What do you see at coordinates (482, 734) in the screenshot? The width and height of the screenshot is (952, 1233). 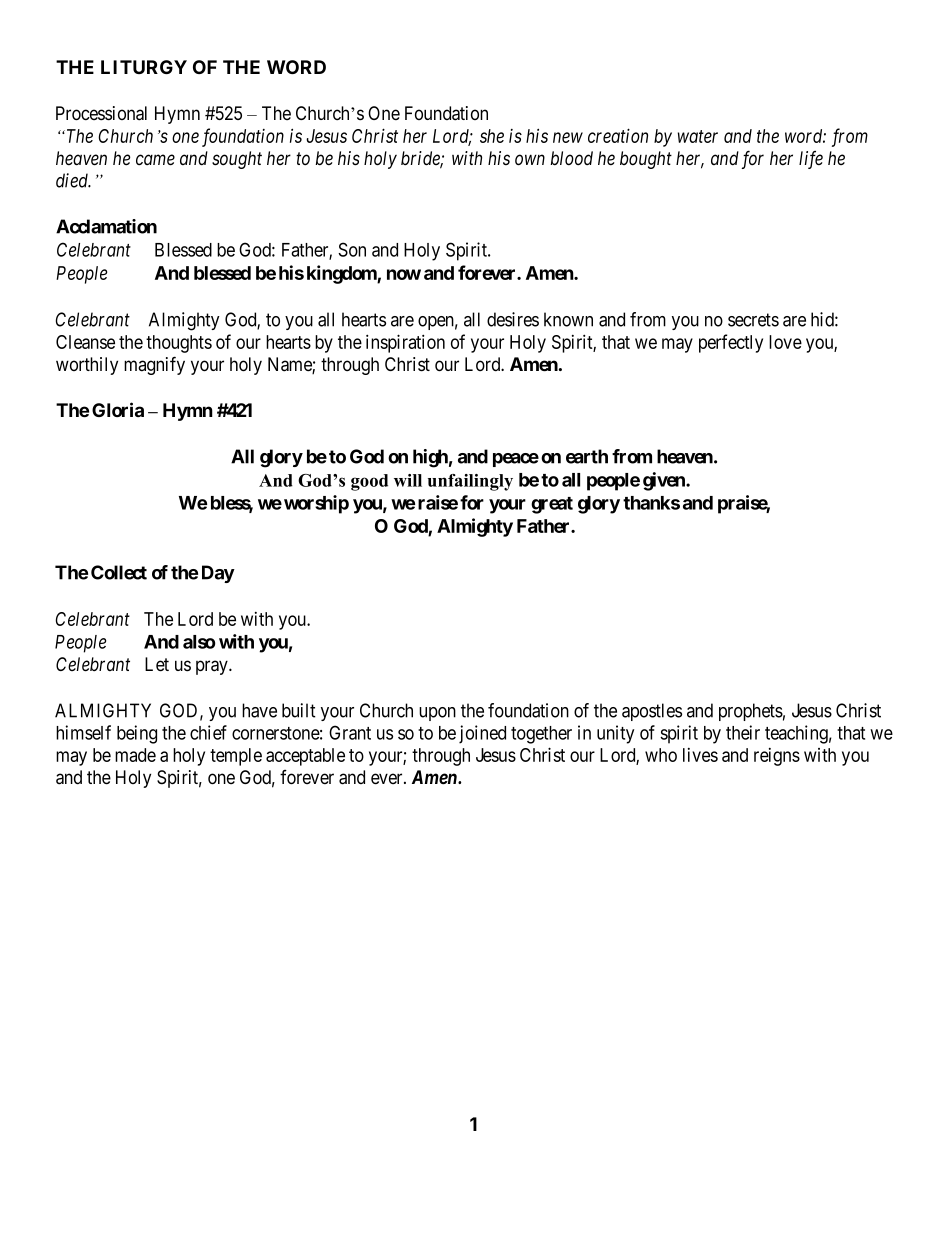 I see `joined` at bounding box center [482, 734].
